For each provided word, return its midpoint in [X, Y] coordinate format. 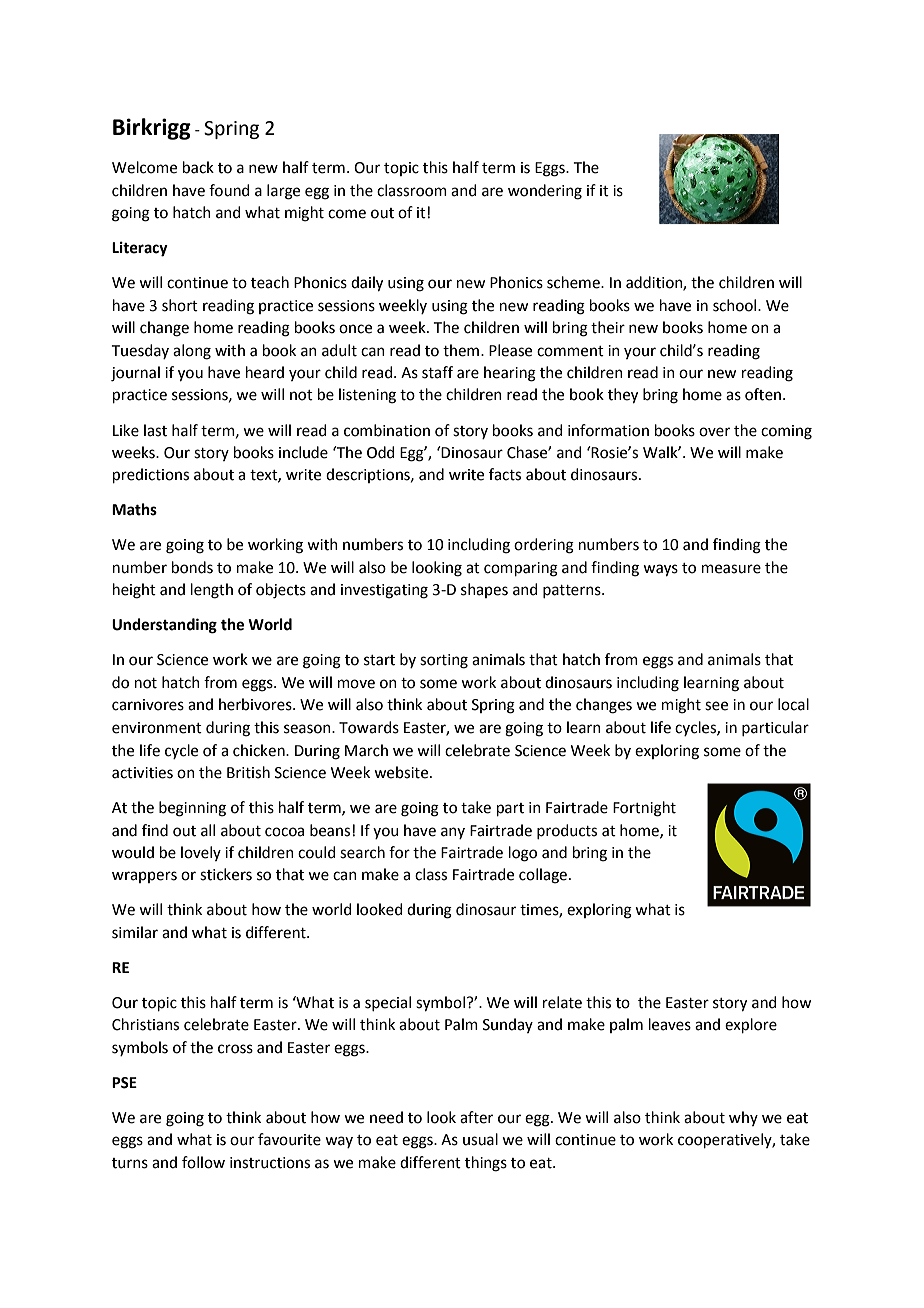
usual [480, 1139]
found [229, 190]
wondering [545, 192]
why [743, 1118]
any [453, 833]
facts [505, 474]
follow [203, 1162]
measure [731, 569]
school [736, 305]
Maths [134, 509]
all [208, 830]
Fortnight [644, 809]
